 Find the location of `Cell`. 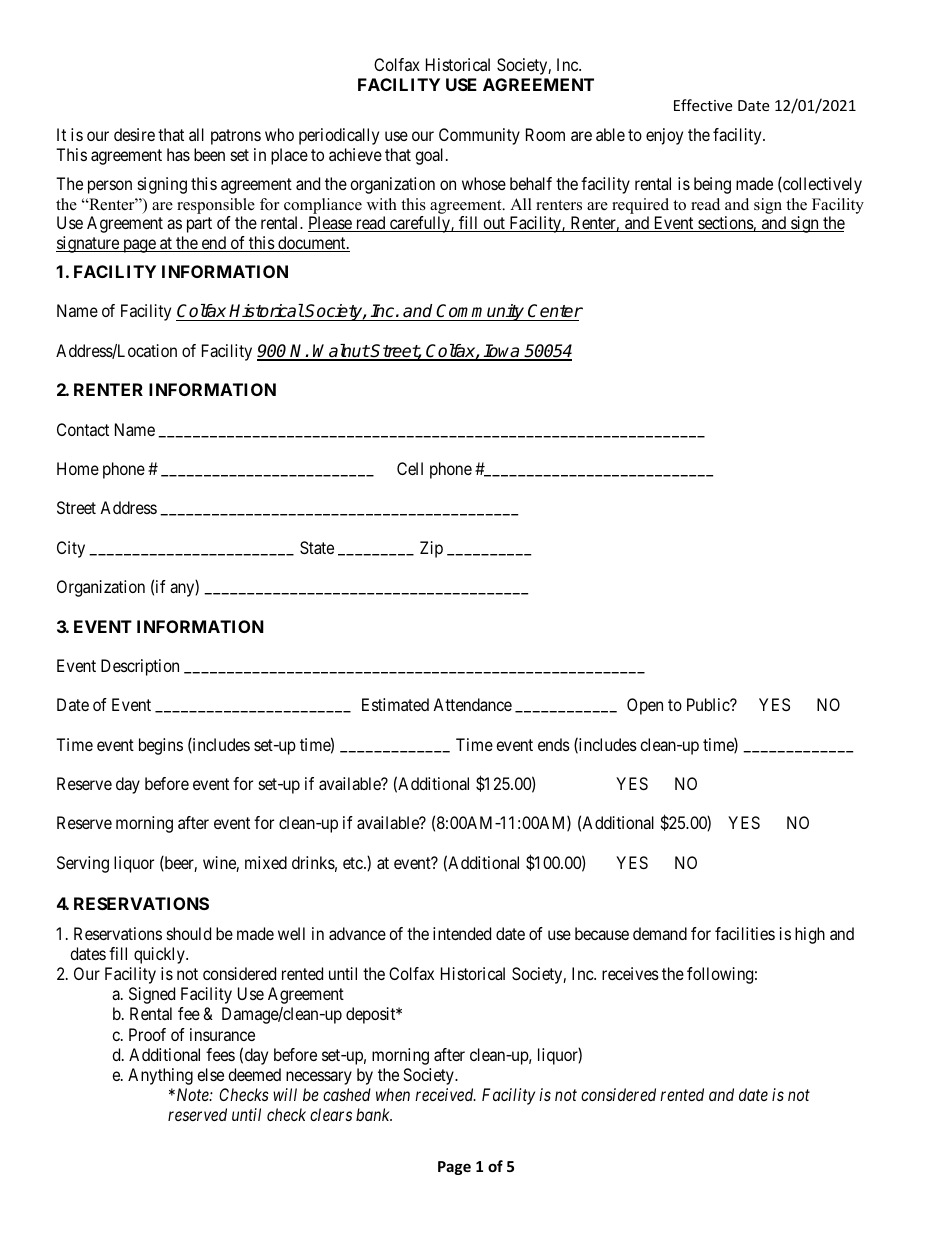

Cell is located at coordinates (410, 468).
